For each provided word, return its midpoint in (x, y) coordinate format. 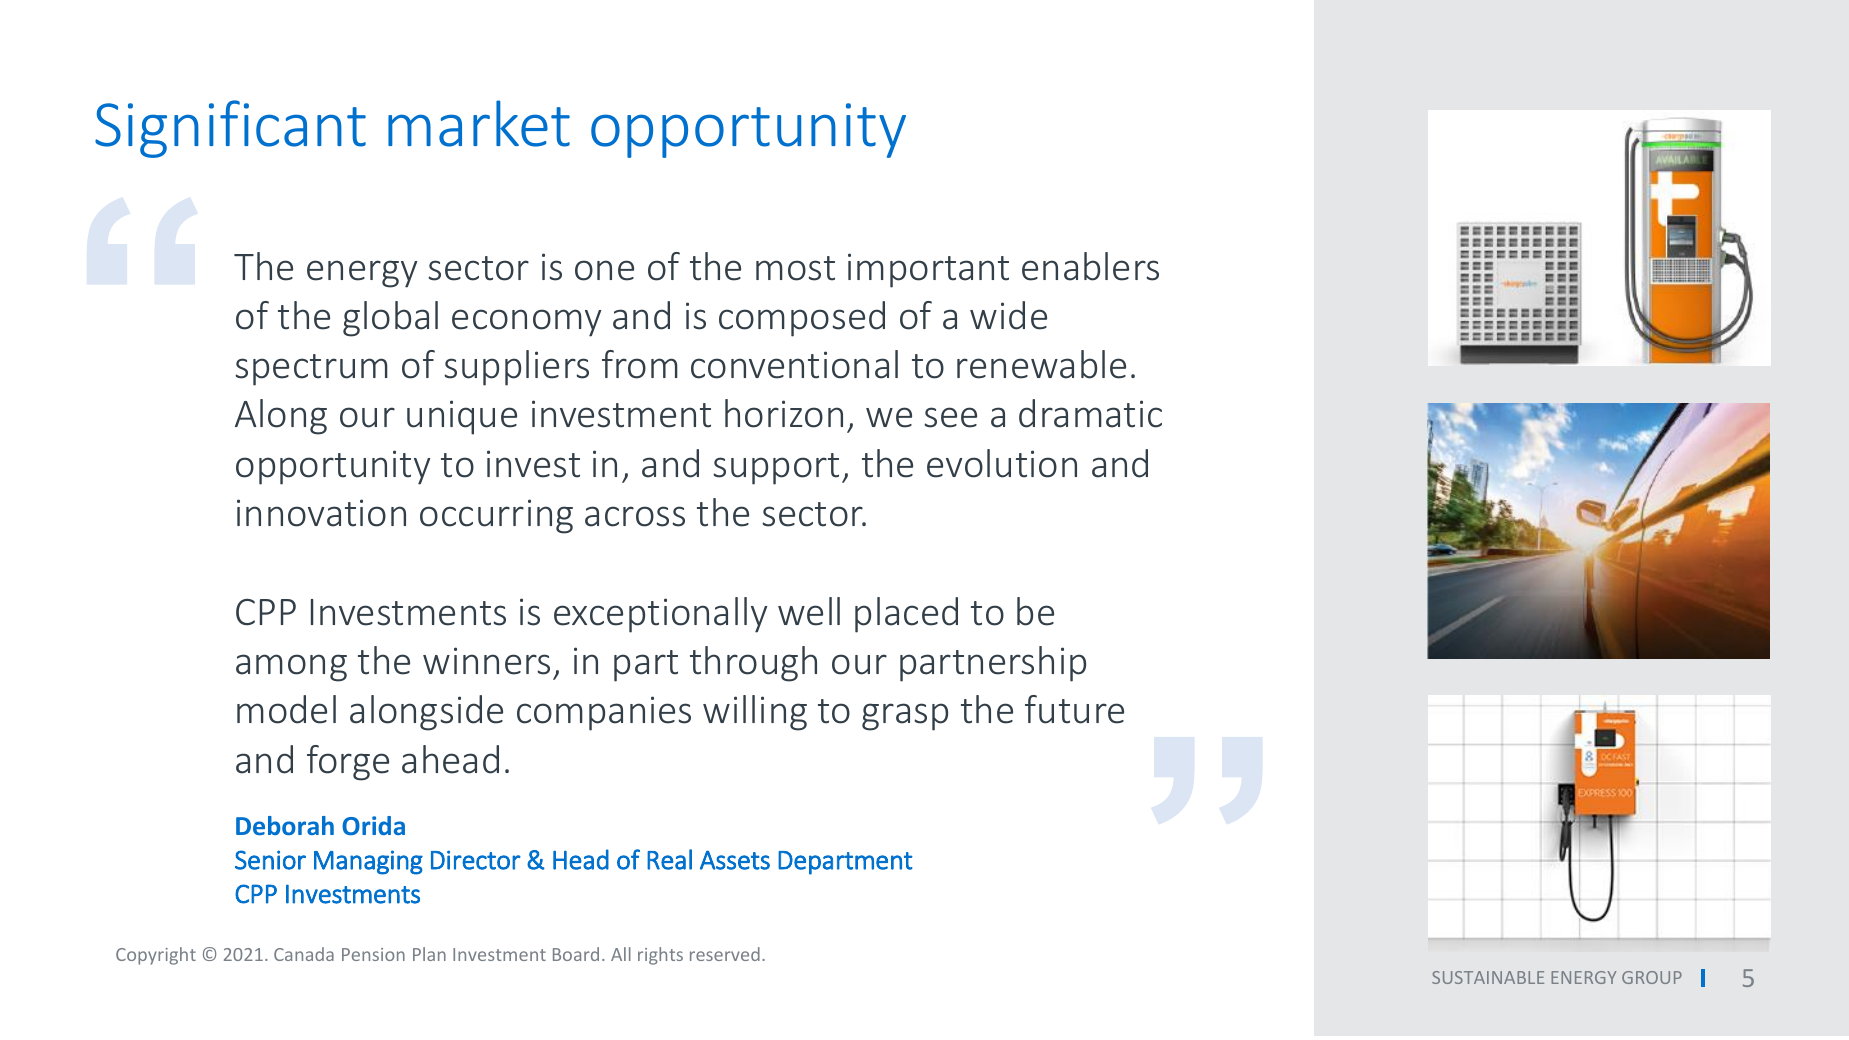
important (928, 270)
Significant (230, 129)
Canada (304, 954)
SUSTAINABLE (1488, 977)
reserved (725, 954)
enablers (1090, 266)
